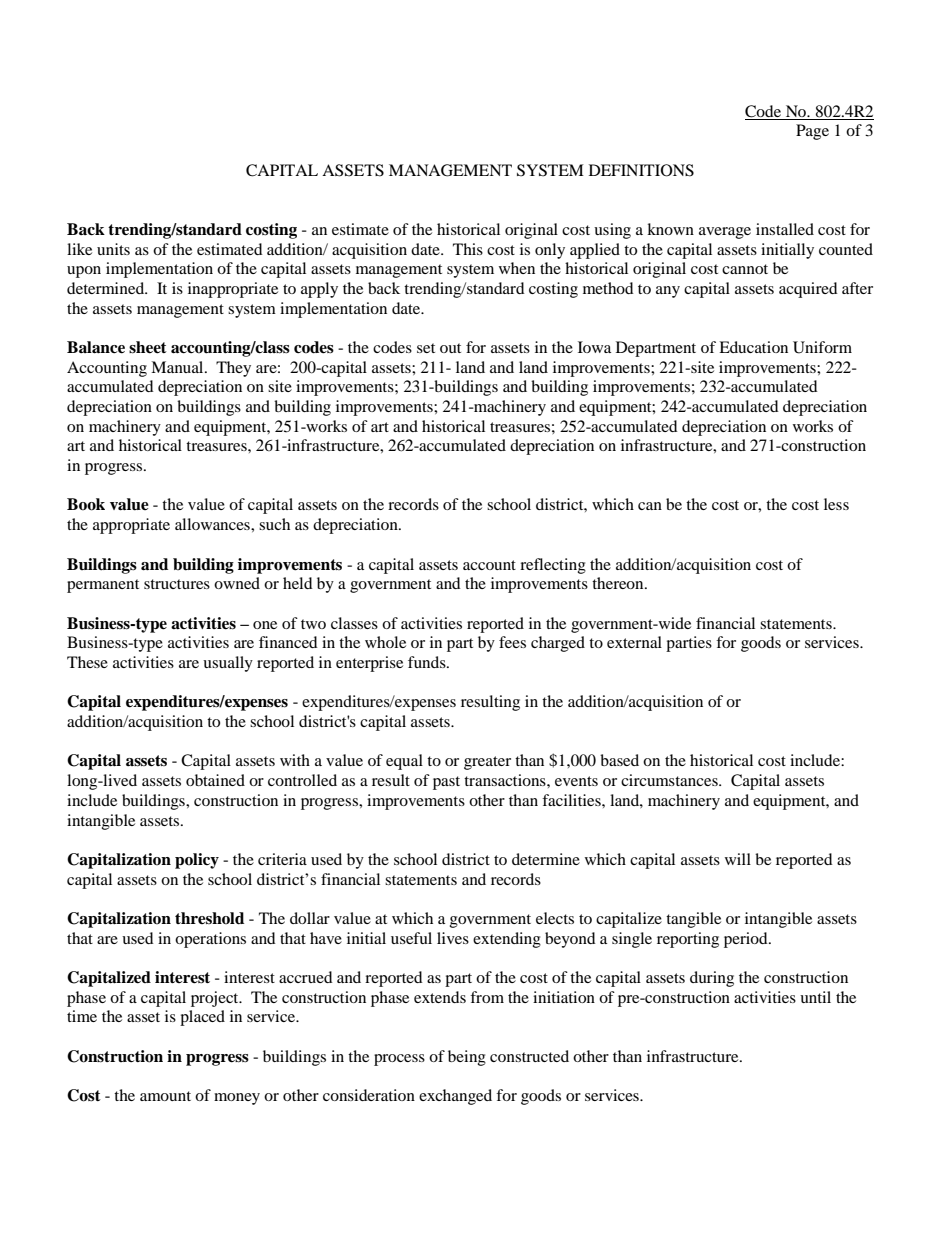  I want to click on This, so click(468, 249).
